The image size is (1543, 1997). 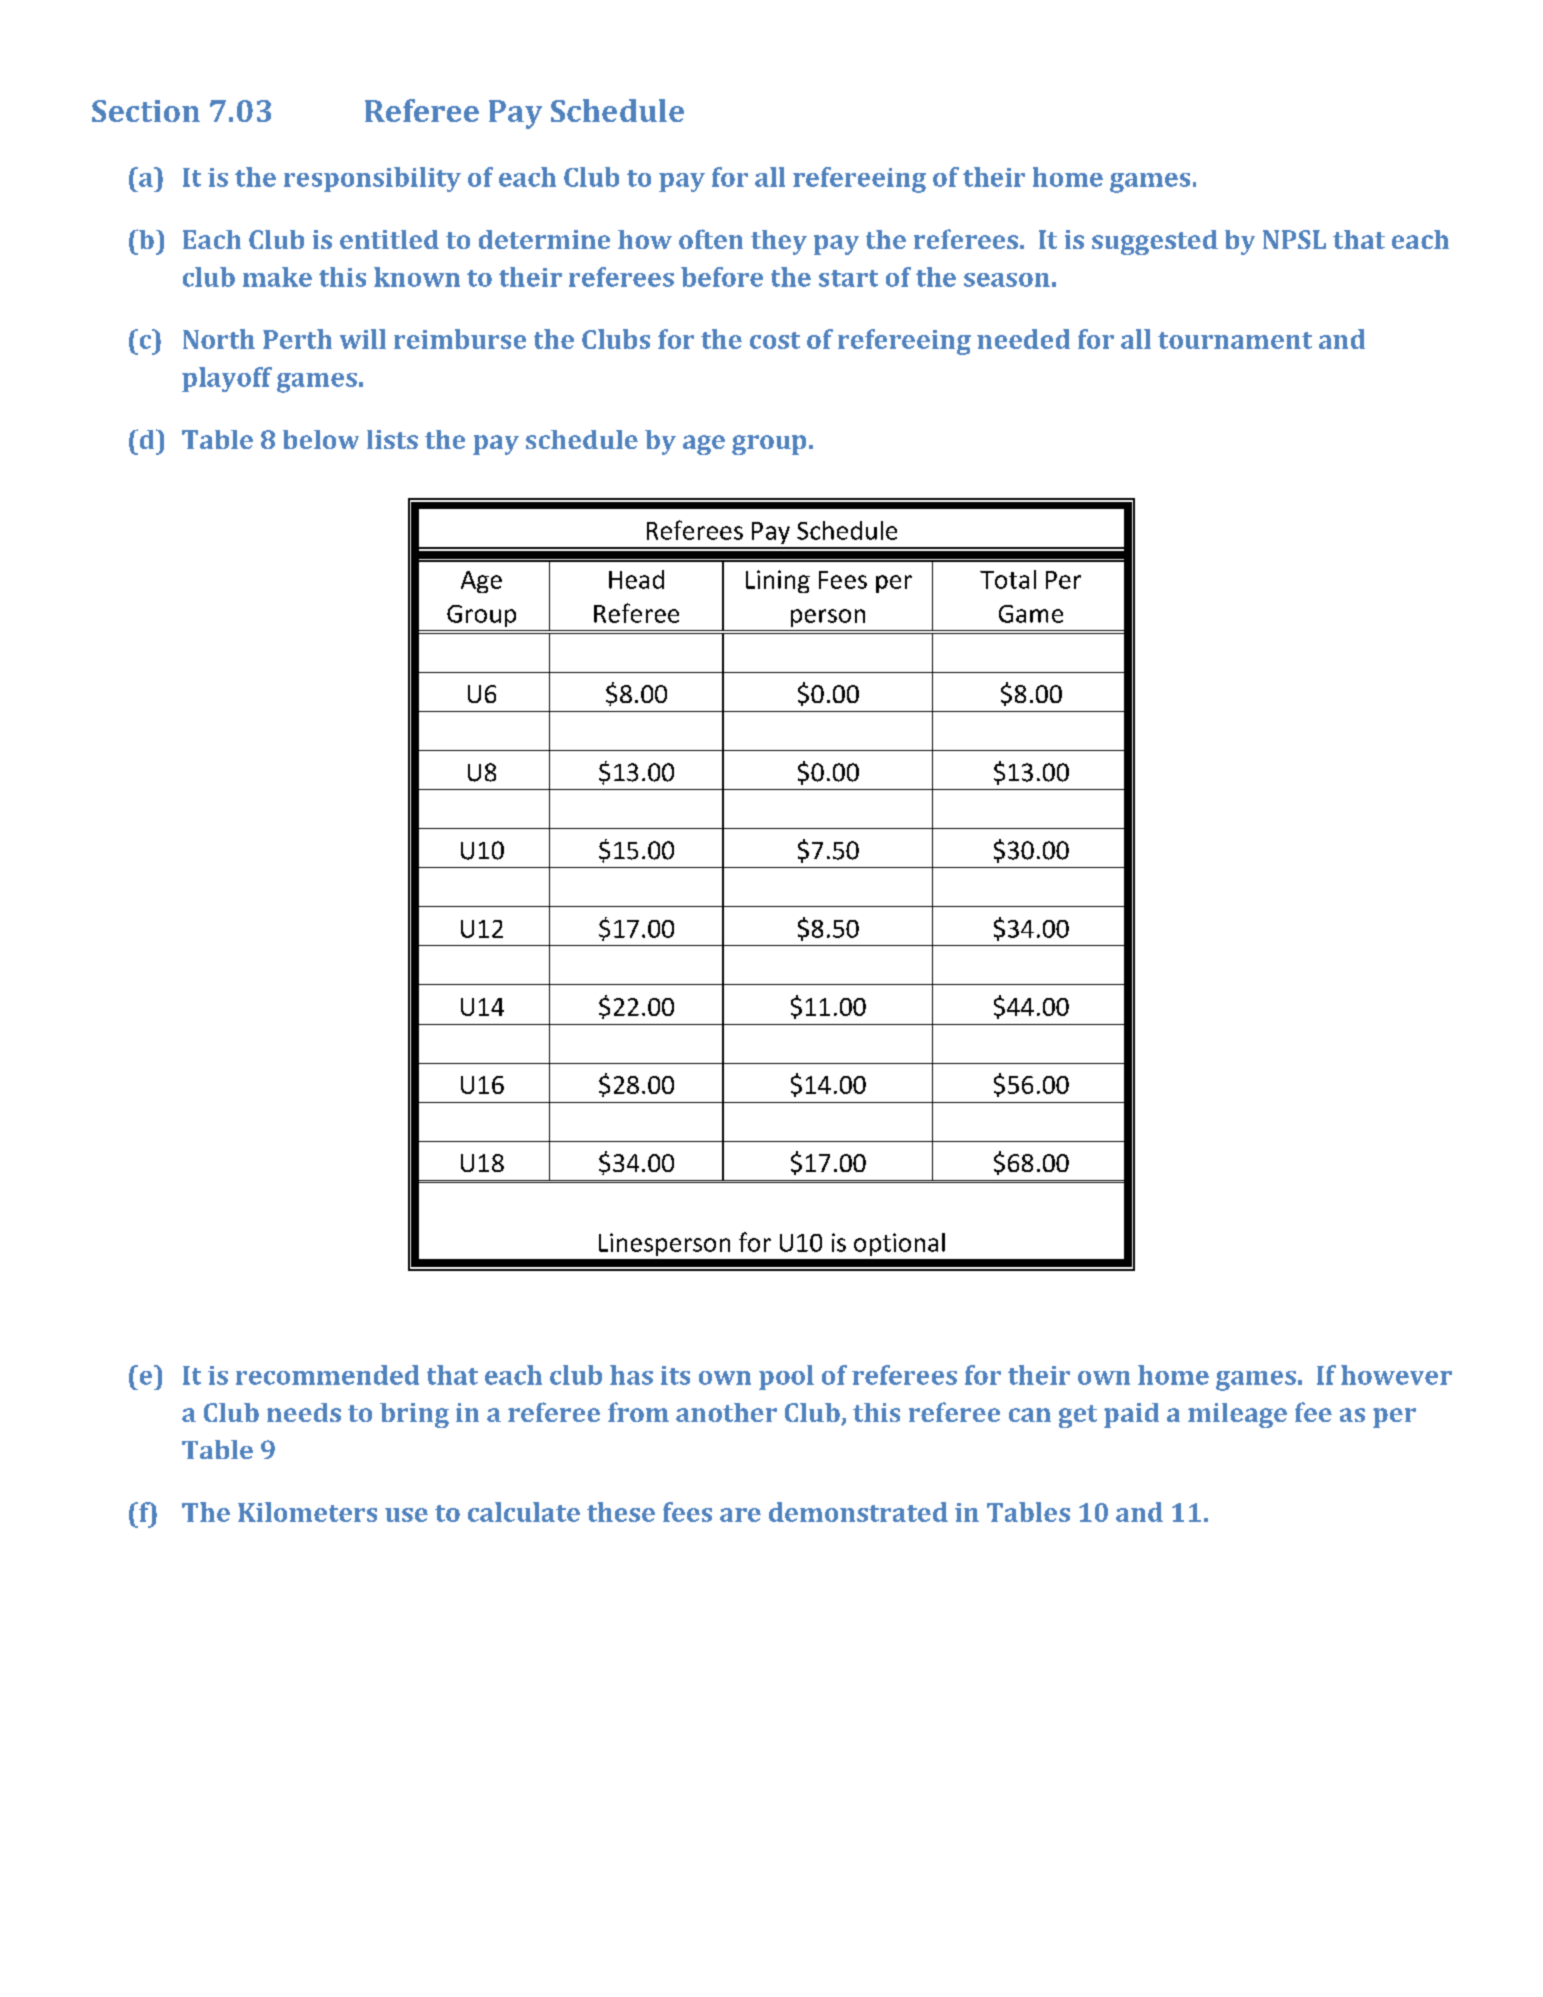 I want to click on responsibility, so click(x=372, y=179).
